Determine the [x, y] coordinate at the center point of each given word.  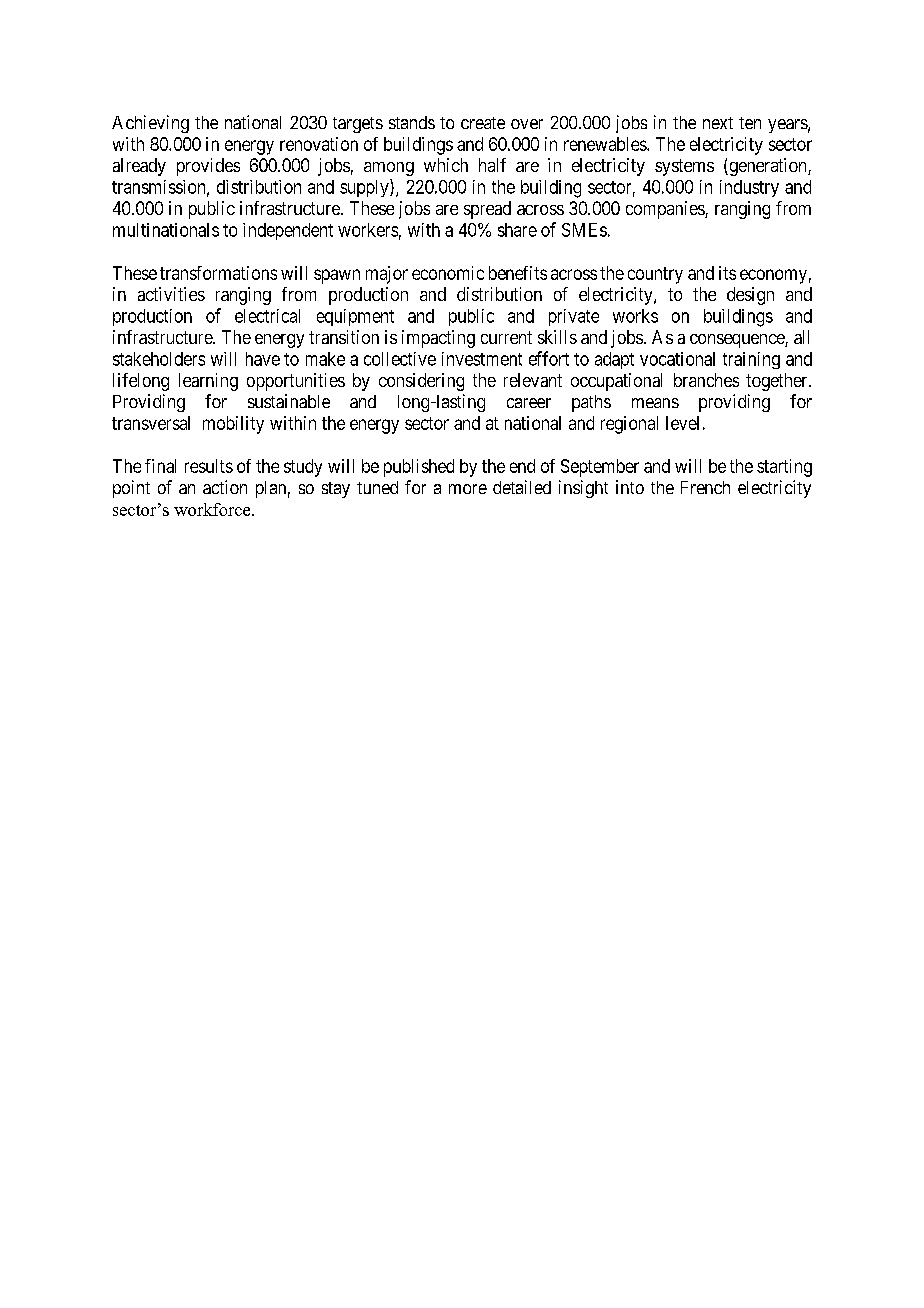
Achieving [150, 124]
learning [208, 382]
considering [421, 382]
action [225, 487]
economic [448, 273]
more [468, 489]
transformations [218, 273]
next [718, 123]
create [483, 123]
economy [773, 276]
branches [706, 380]
